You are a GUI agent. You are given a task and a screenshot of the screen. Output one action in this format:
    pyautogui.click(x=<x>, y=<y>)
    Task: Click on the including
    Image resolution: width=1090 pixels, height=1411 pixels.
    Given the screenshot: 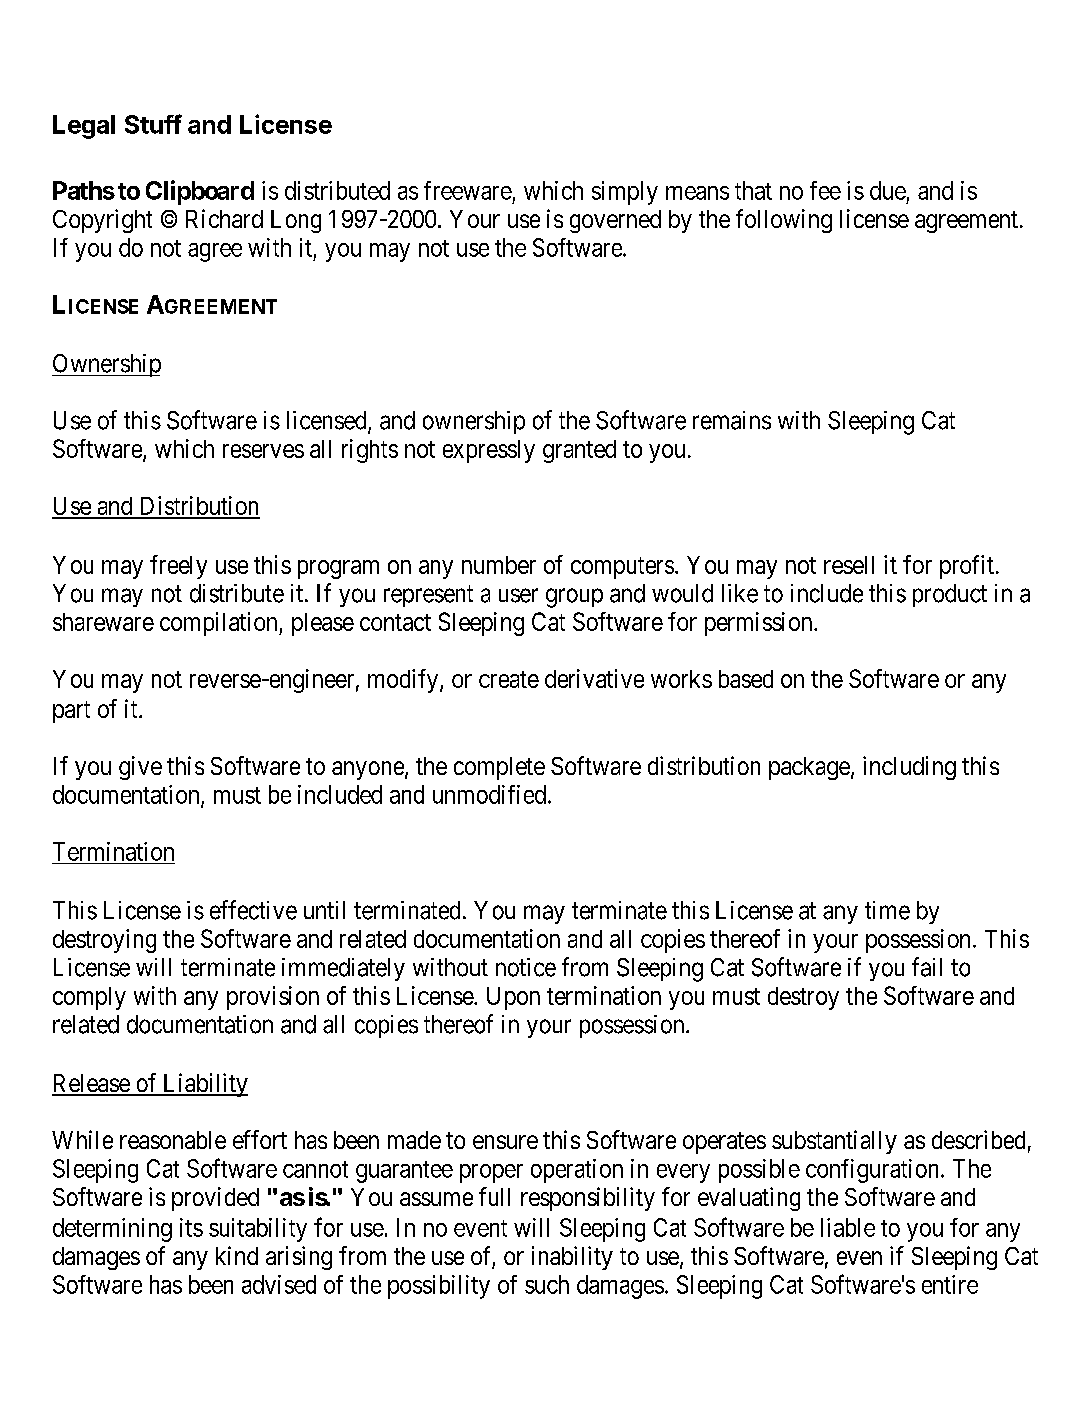 What is the action you would take?
    pyautogui.click(x=909, y=768)
